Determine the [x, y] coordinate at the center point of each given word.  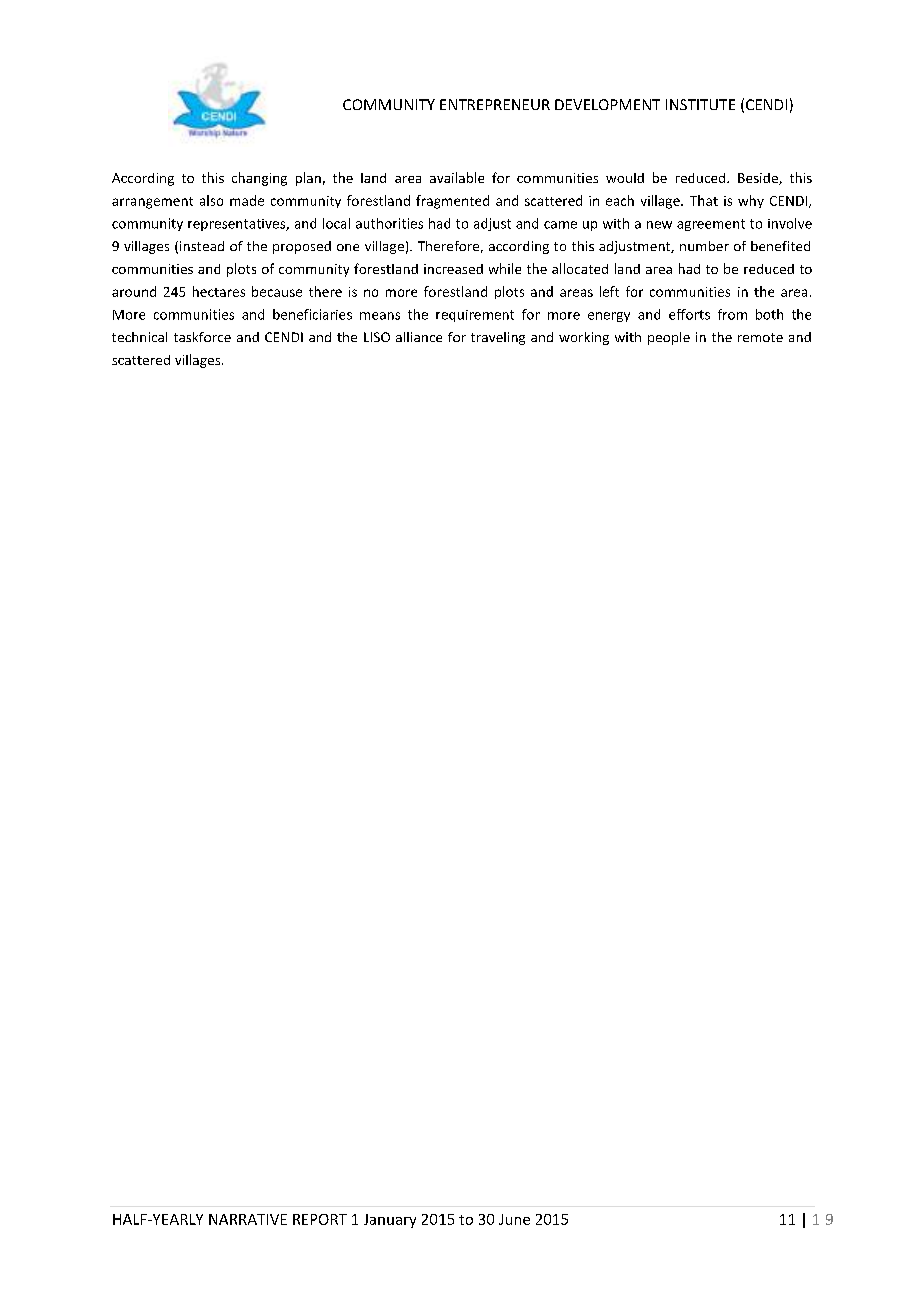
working [584, 338]
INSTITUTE [700, 104]
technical [139, 337]
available [457, 177]
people [669, 338]
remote [760, 337]
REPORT [320, 1219]
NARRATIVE [248, 1219]
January [390, 1221]
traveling [498, 338]
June [514, 1219]
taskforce [202, 337]
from [732, 314]
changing [259, 179]
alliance [419, 337]
